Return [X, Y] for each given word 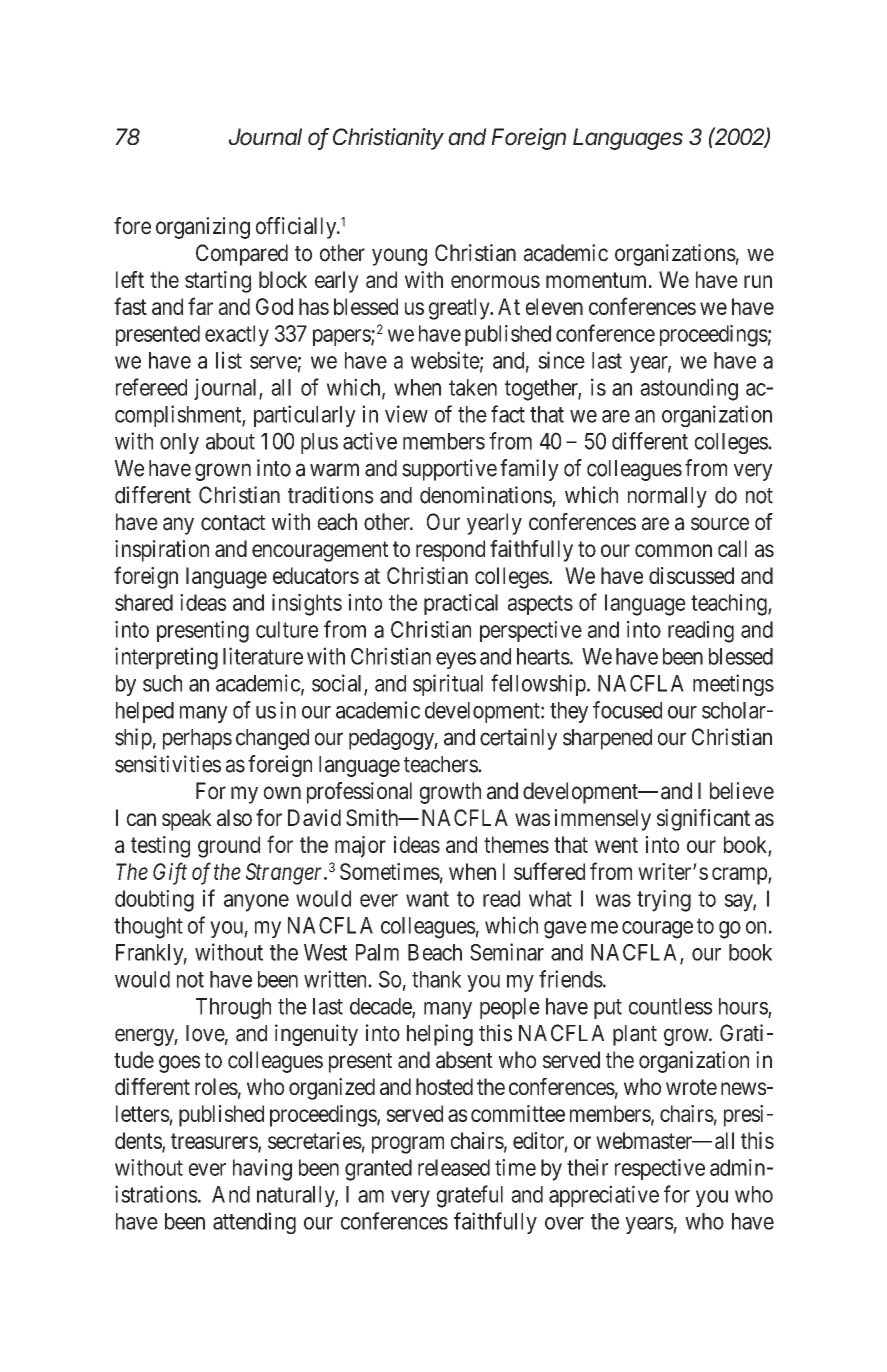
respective [660, 1169]
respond [450, 551]
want [427, 899]
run [758, 281]
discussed [691, 575]
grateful [470, 1196]
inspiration [162, 551]
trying [664, 901]
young [399, 257]
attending [254, 1223]
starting [218, 282]
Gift [170, 873]
